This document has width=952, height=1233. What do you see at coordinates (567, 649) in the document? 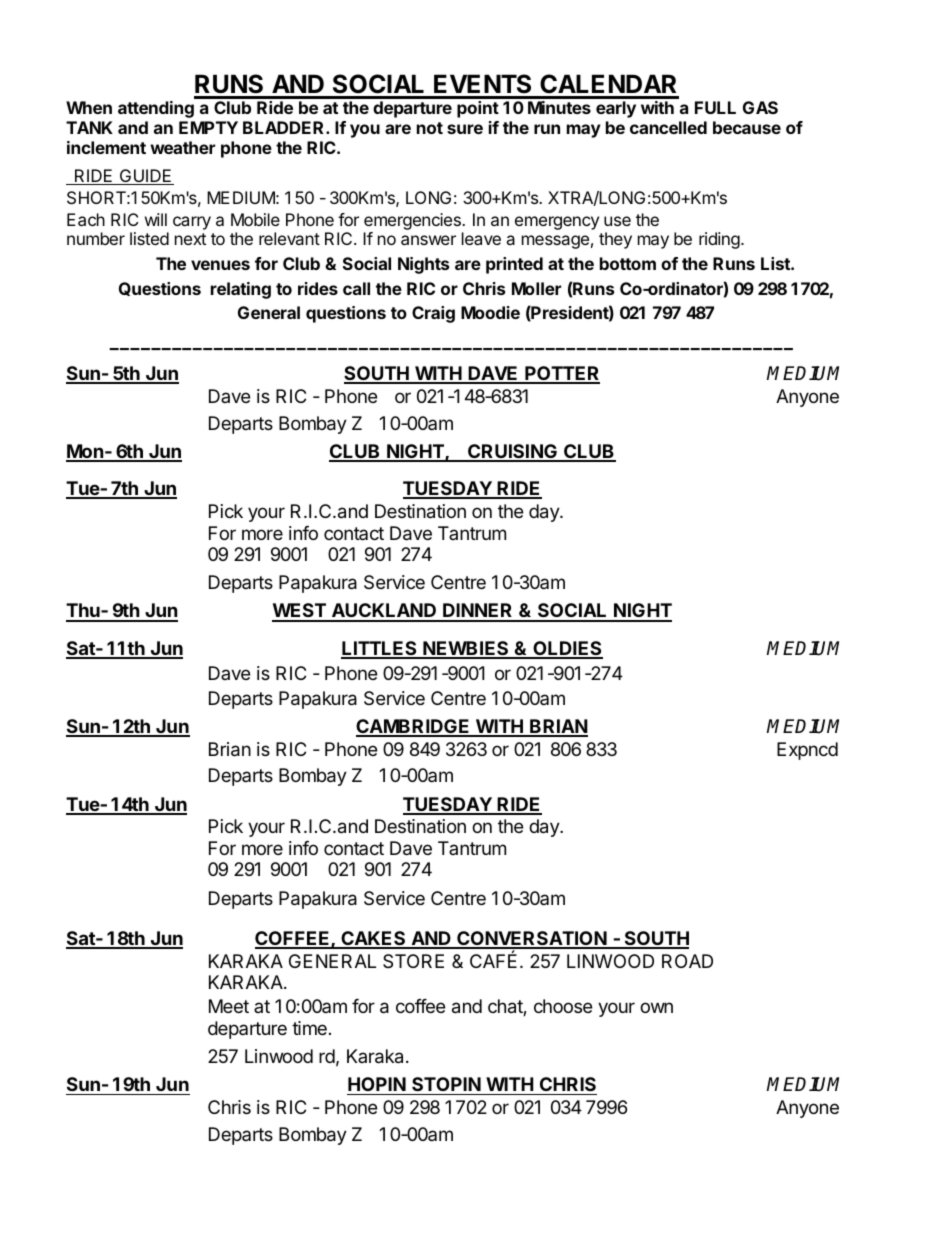
I see `OLDIES` at bounding box center [567, 649].
